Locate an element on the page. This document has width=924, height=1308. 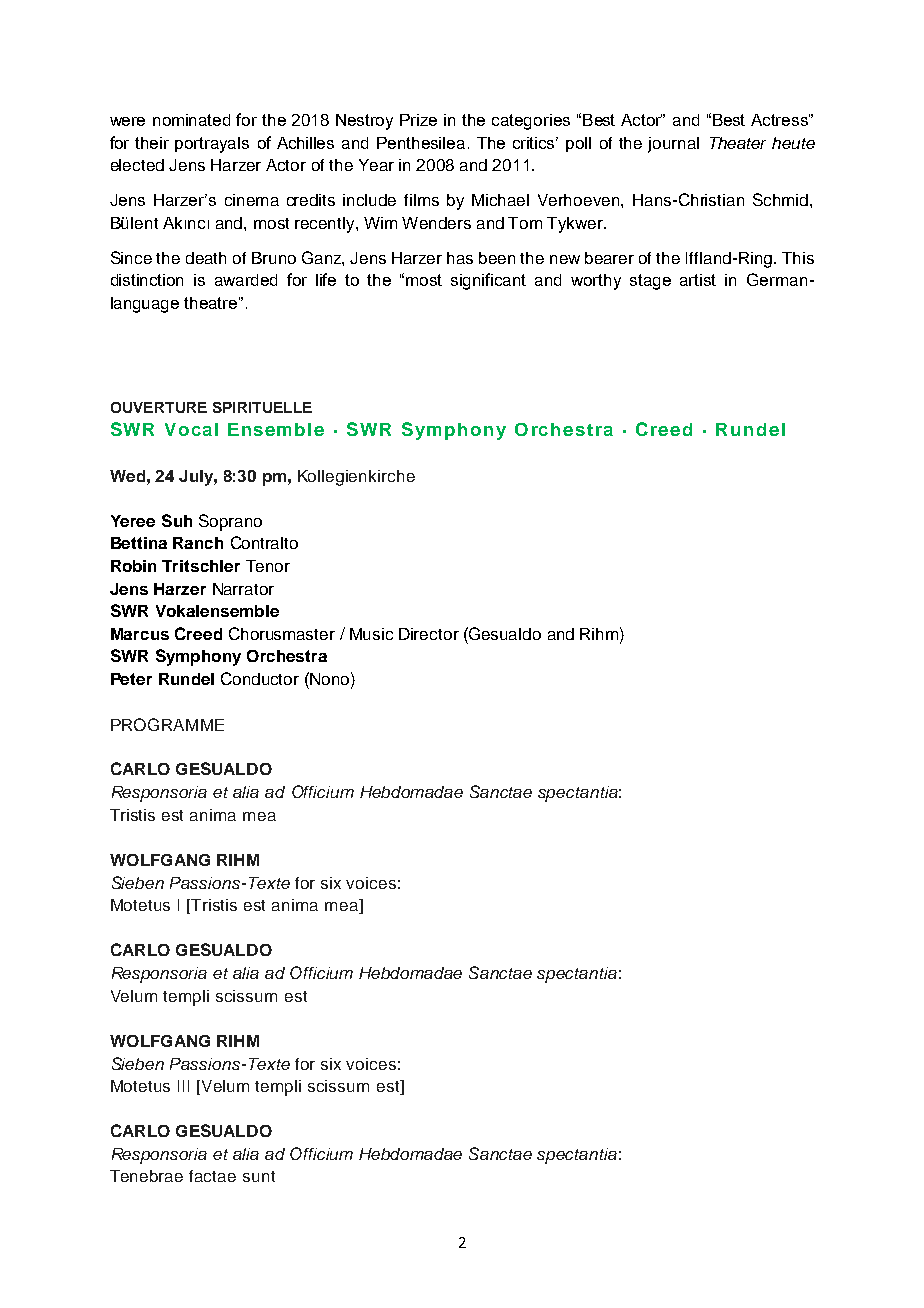
journal is located at coordinates (673, 145).
